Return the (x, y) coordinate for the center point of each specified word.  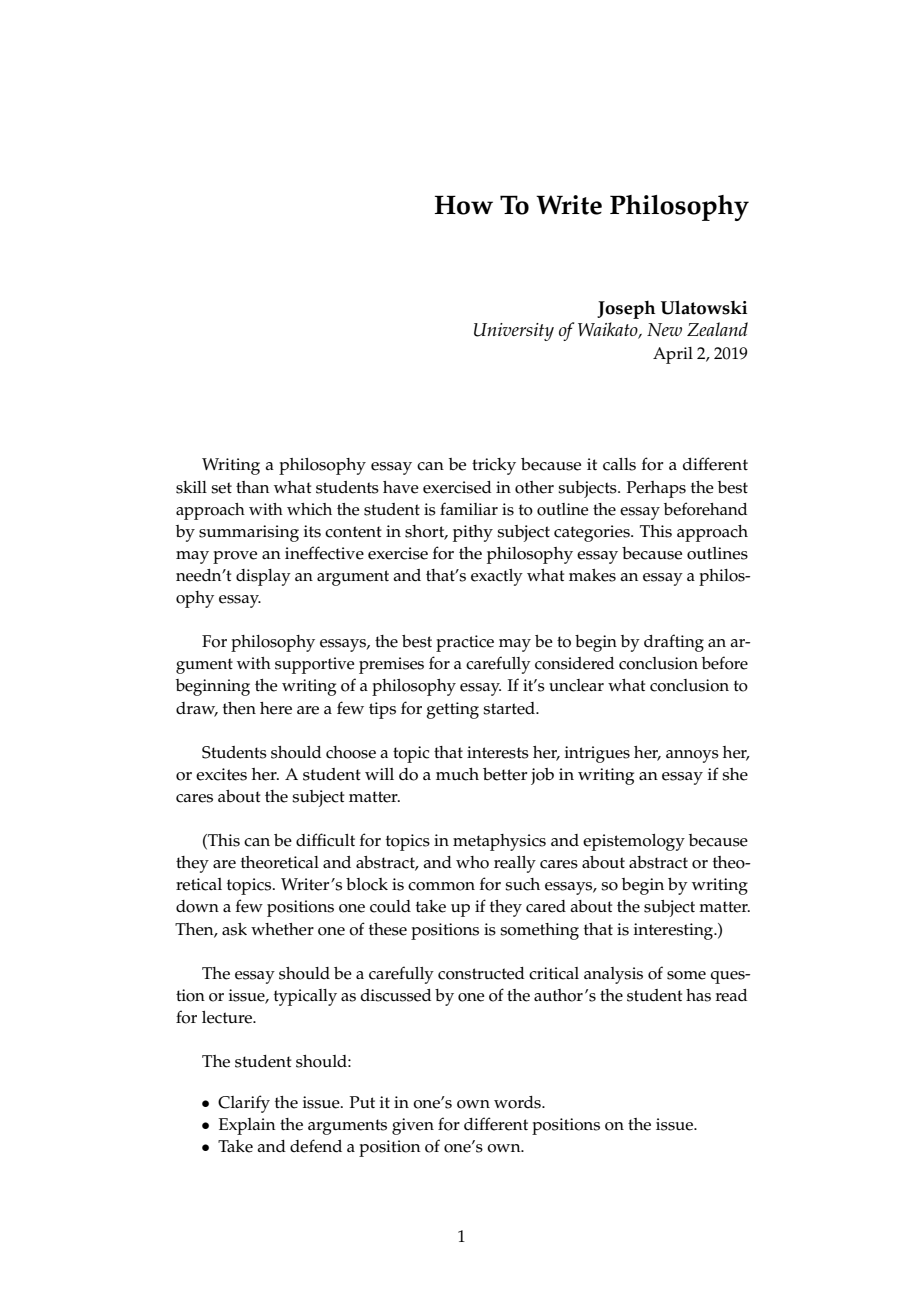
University (514, 332)
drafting (674, 643)
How (464, 205)
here (276, 708)
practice (465, 643)
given (413, 1126)
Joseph (626, 310)
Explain (247, 1126)
